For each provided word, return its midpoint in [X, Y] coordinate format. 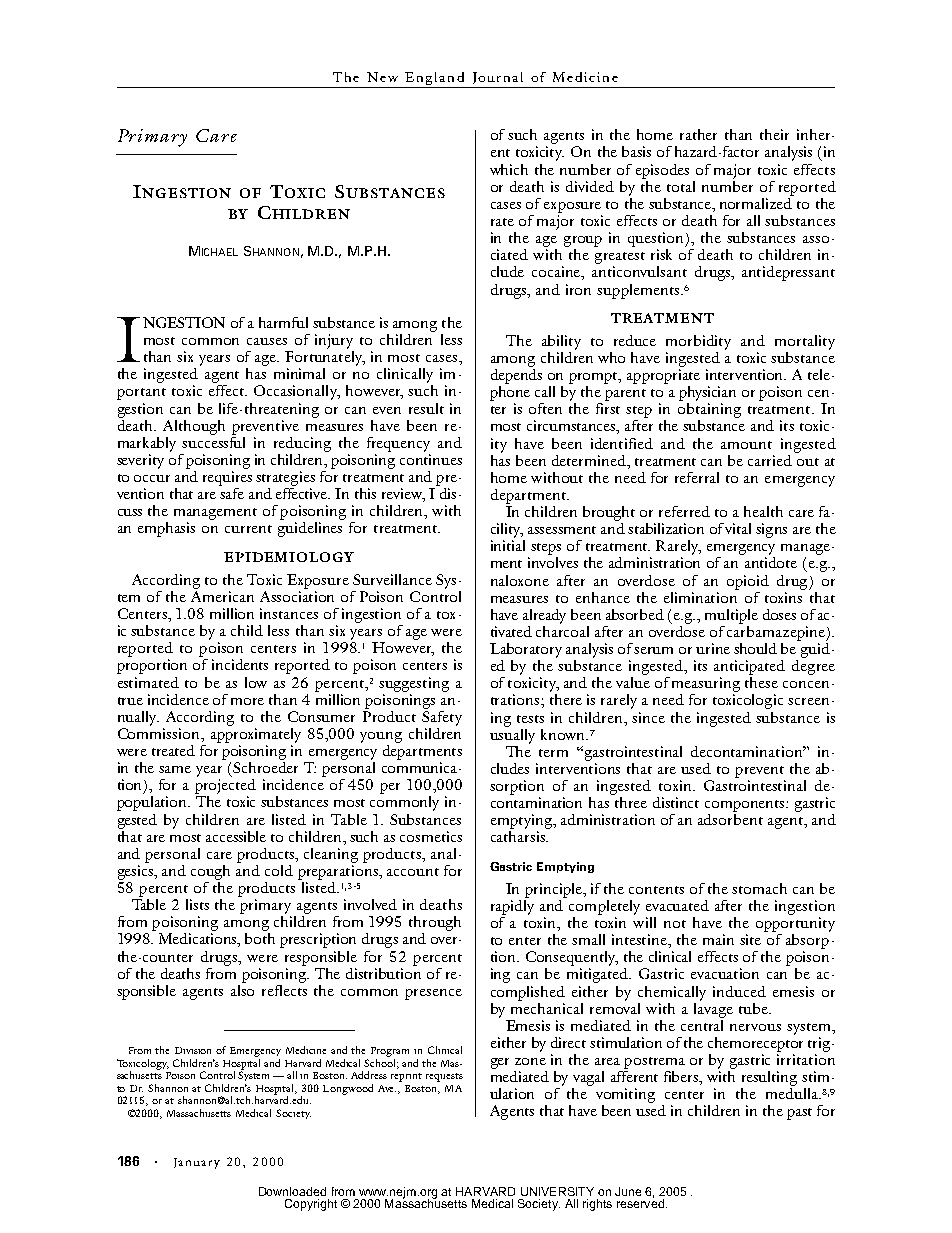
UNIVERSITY [557, 1191]
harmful [283, 322]
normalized [757, 202]
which [509, 169]
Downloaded [292, 1191]
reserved [640, 1202]
